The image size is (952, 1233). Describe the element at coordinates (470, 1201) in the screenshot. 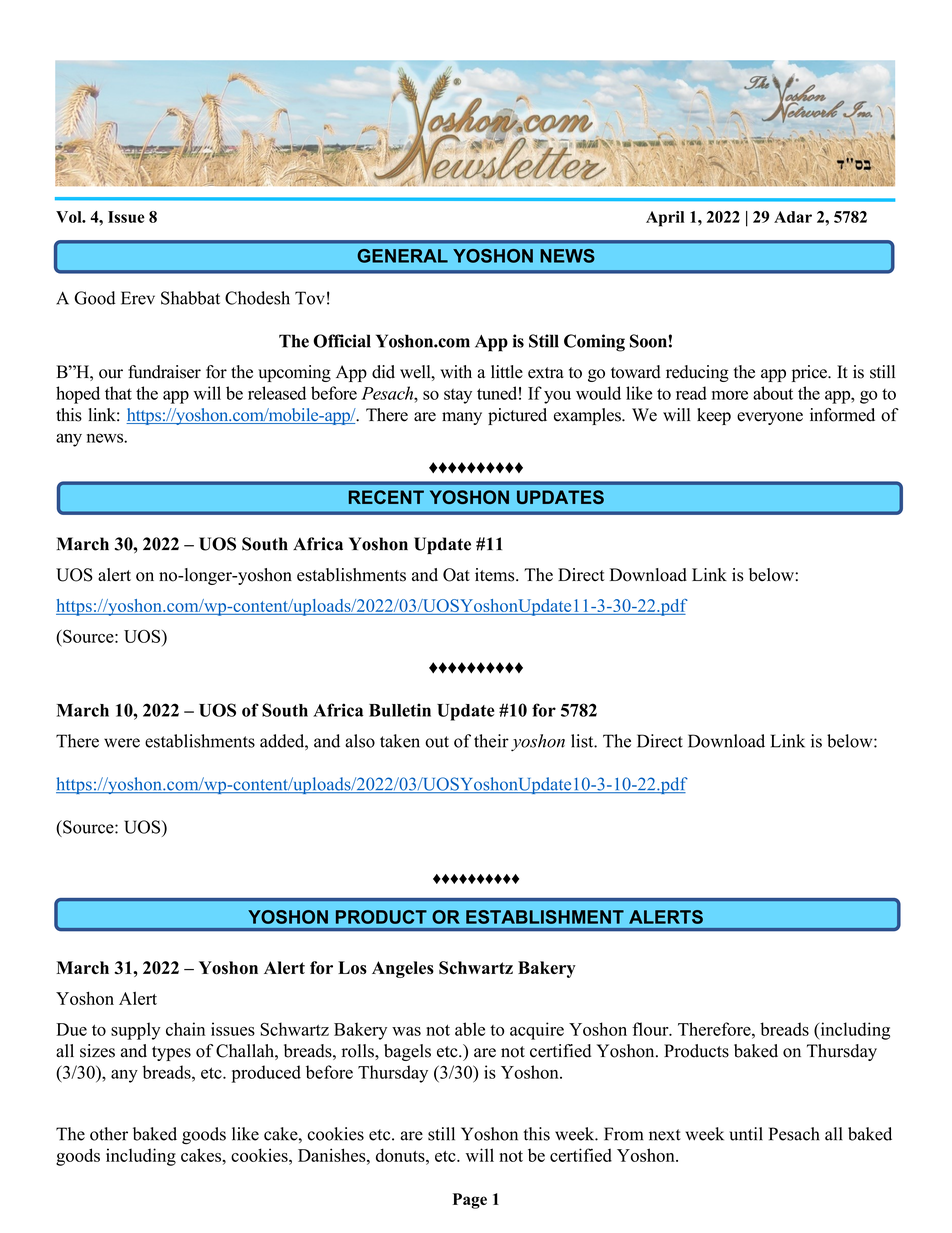

I see `Page` at that location.
